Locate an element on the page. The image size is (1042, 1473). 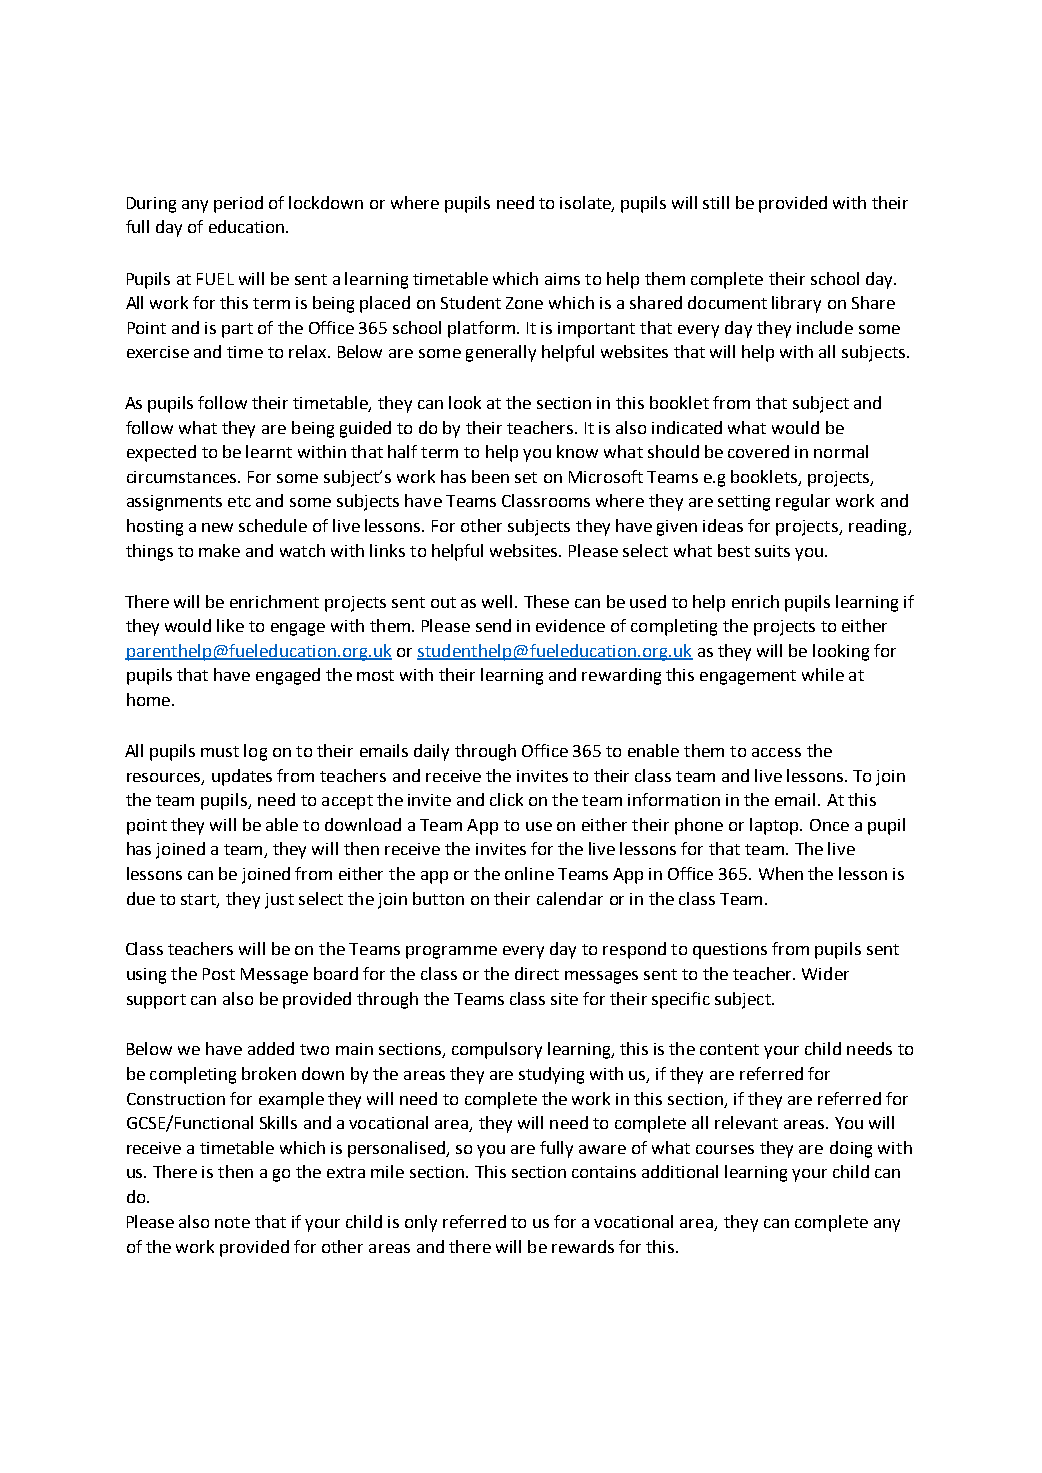
still is located at coordinates (716, 202).
